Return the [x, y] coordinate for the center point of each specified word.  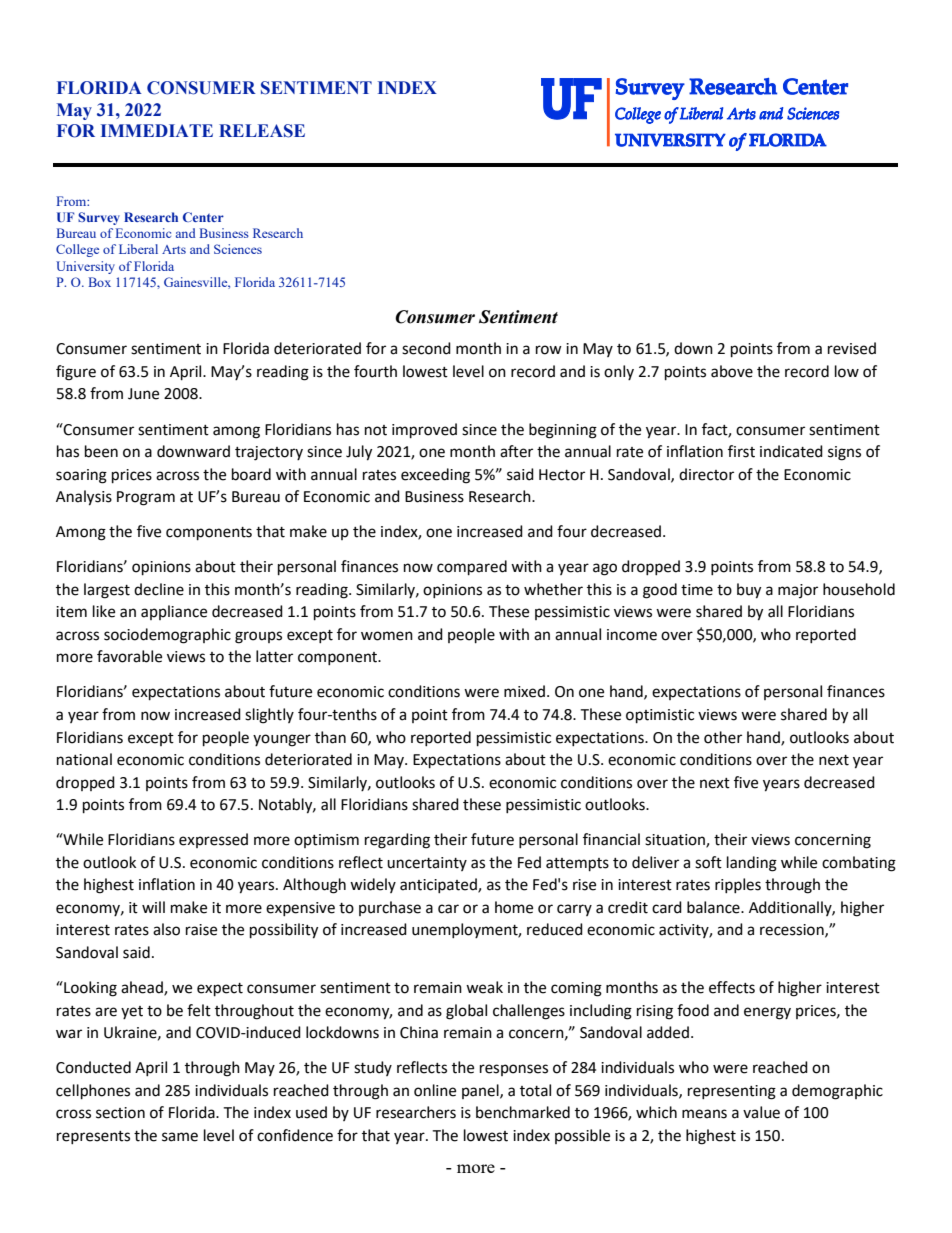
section [120, 1113]
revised [852, 348]
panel [481, 1091]
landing [752, 864]
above [732, 371]
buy [749, 591]
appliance [174, 612]
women [387, 636]
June [143, 394]
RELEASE [262, 131]
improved [424, 431]
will [153, 907]
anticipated [439, 885]
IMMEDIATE [157, 130]
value [761, 1112]
